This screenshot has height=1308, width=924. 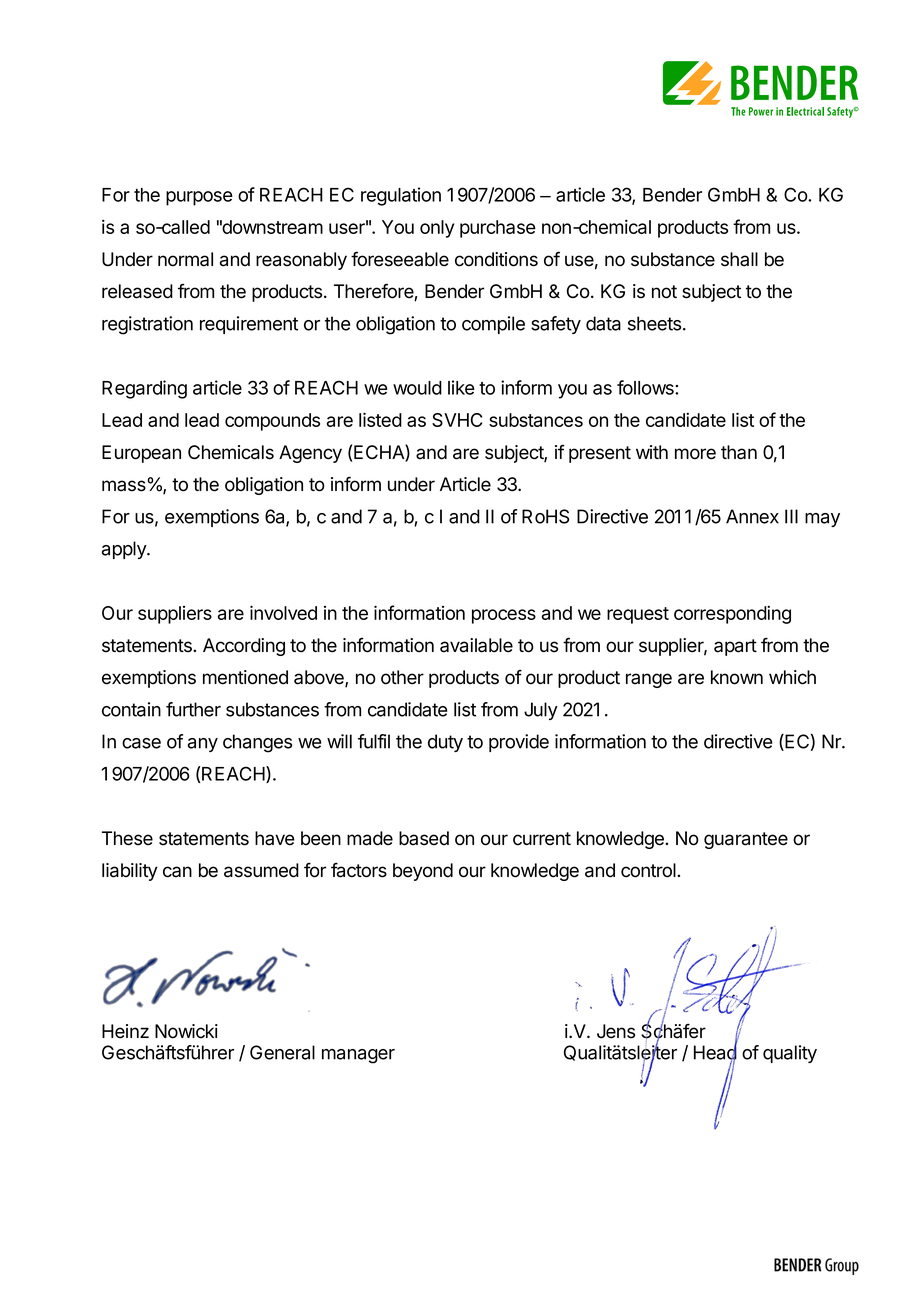 What do you see at coordinates (739, 259) in the screenshot?
I see `shall` at bounding box center [739, 259].
